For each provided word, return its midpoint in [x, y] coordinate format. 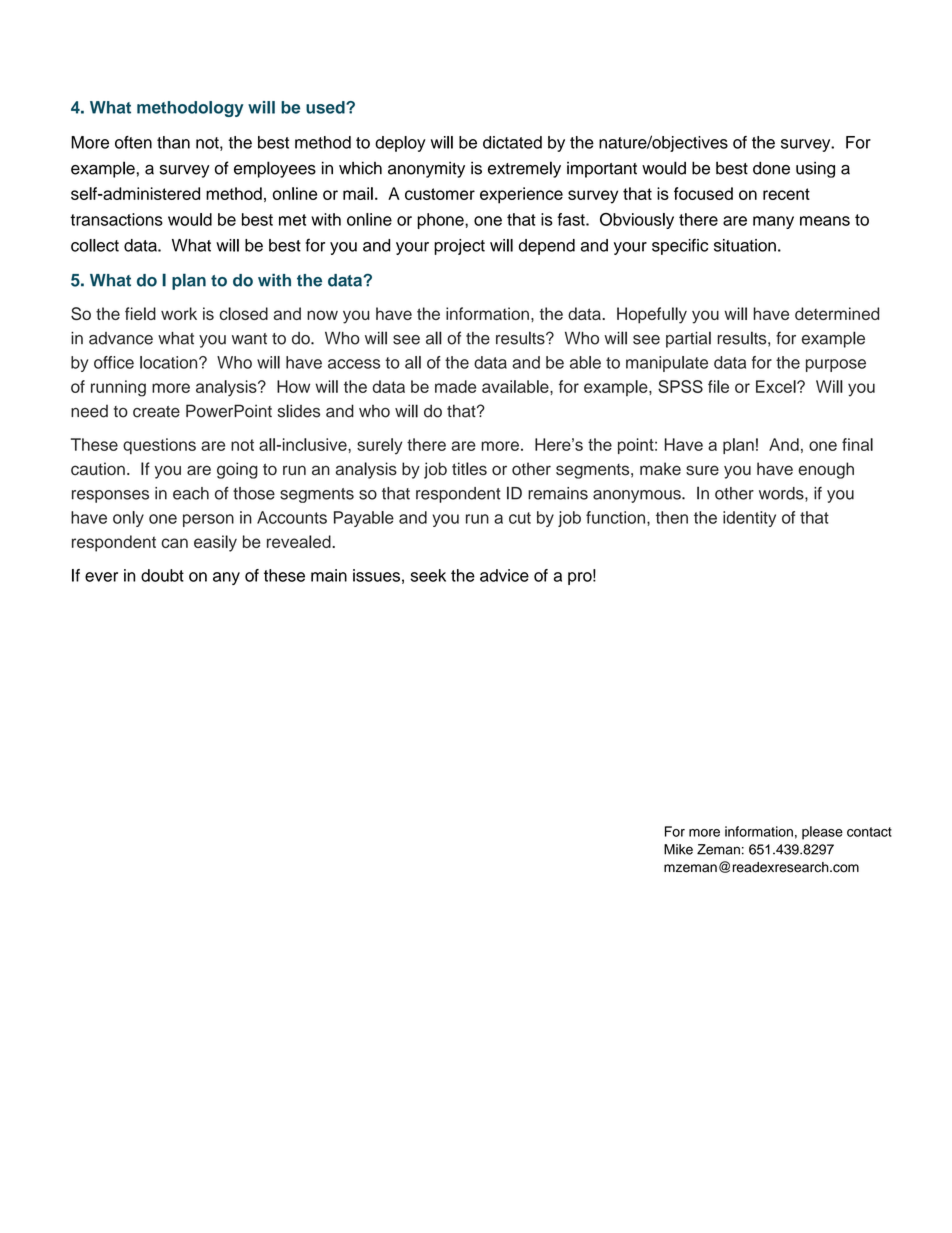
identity [749, 519]
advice [504, 575]
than [173, 142]
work [179, 313]
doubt [162, 575]
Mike [678, 849]
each [191, 493]
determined [837, 313]
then [672, 517]
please [822, 833]
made [455, 386]
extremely [524, 169]
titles [469, 469]
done [771, 168]
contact [869, 832]
